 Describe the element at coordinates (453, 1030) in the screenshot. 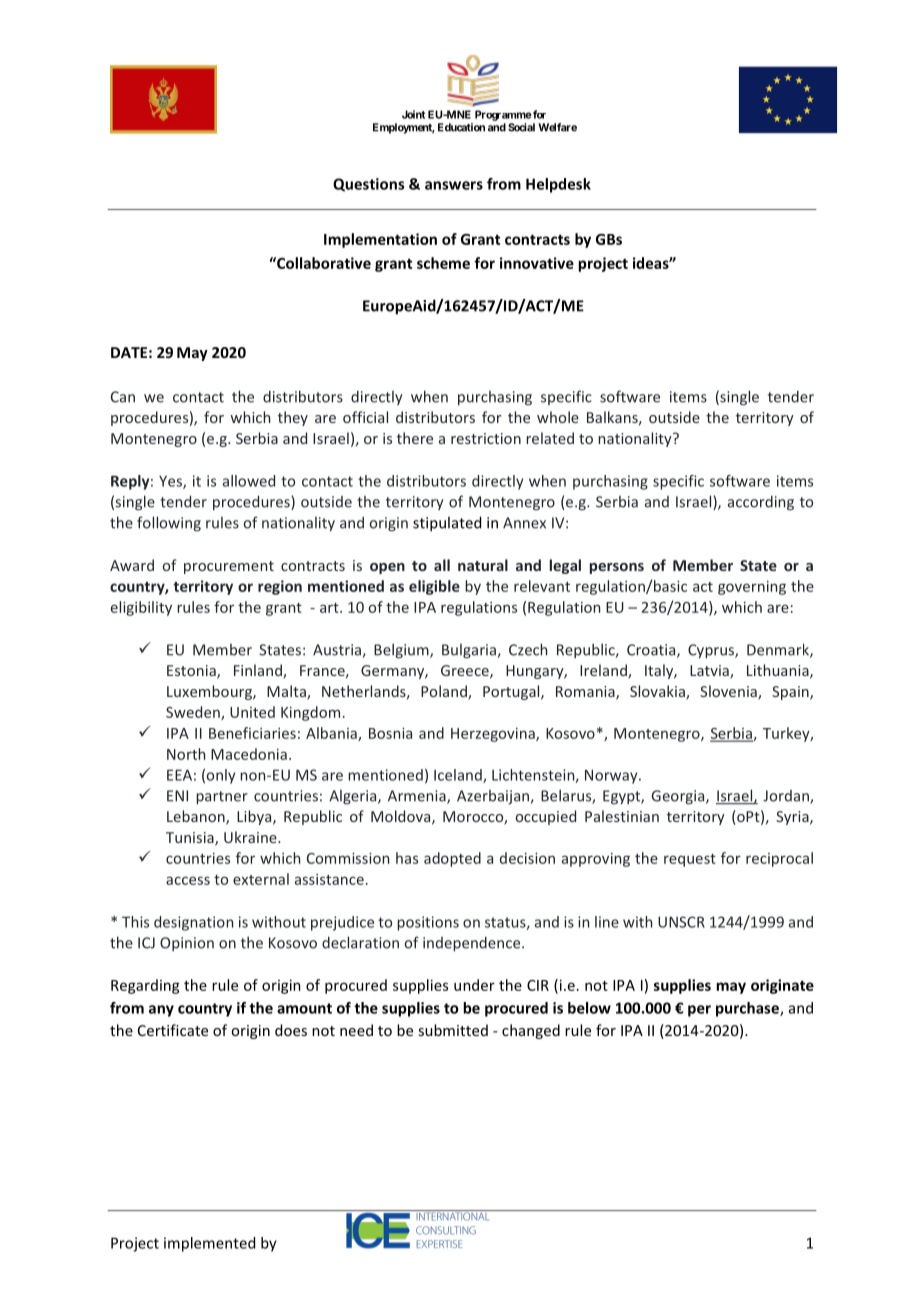

I see `submitted` at that location.
